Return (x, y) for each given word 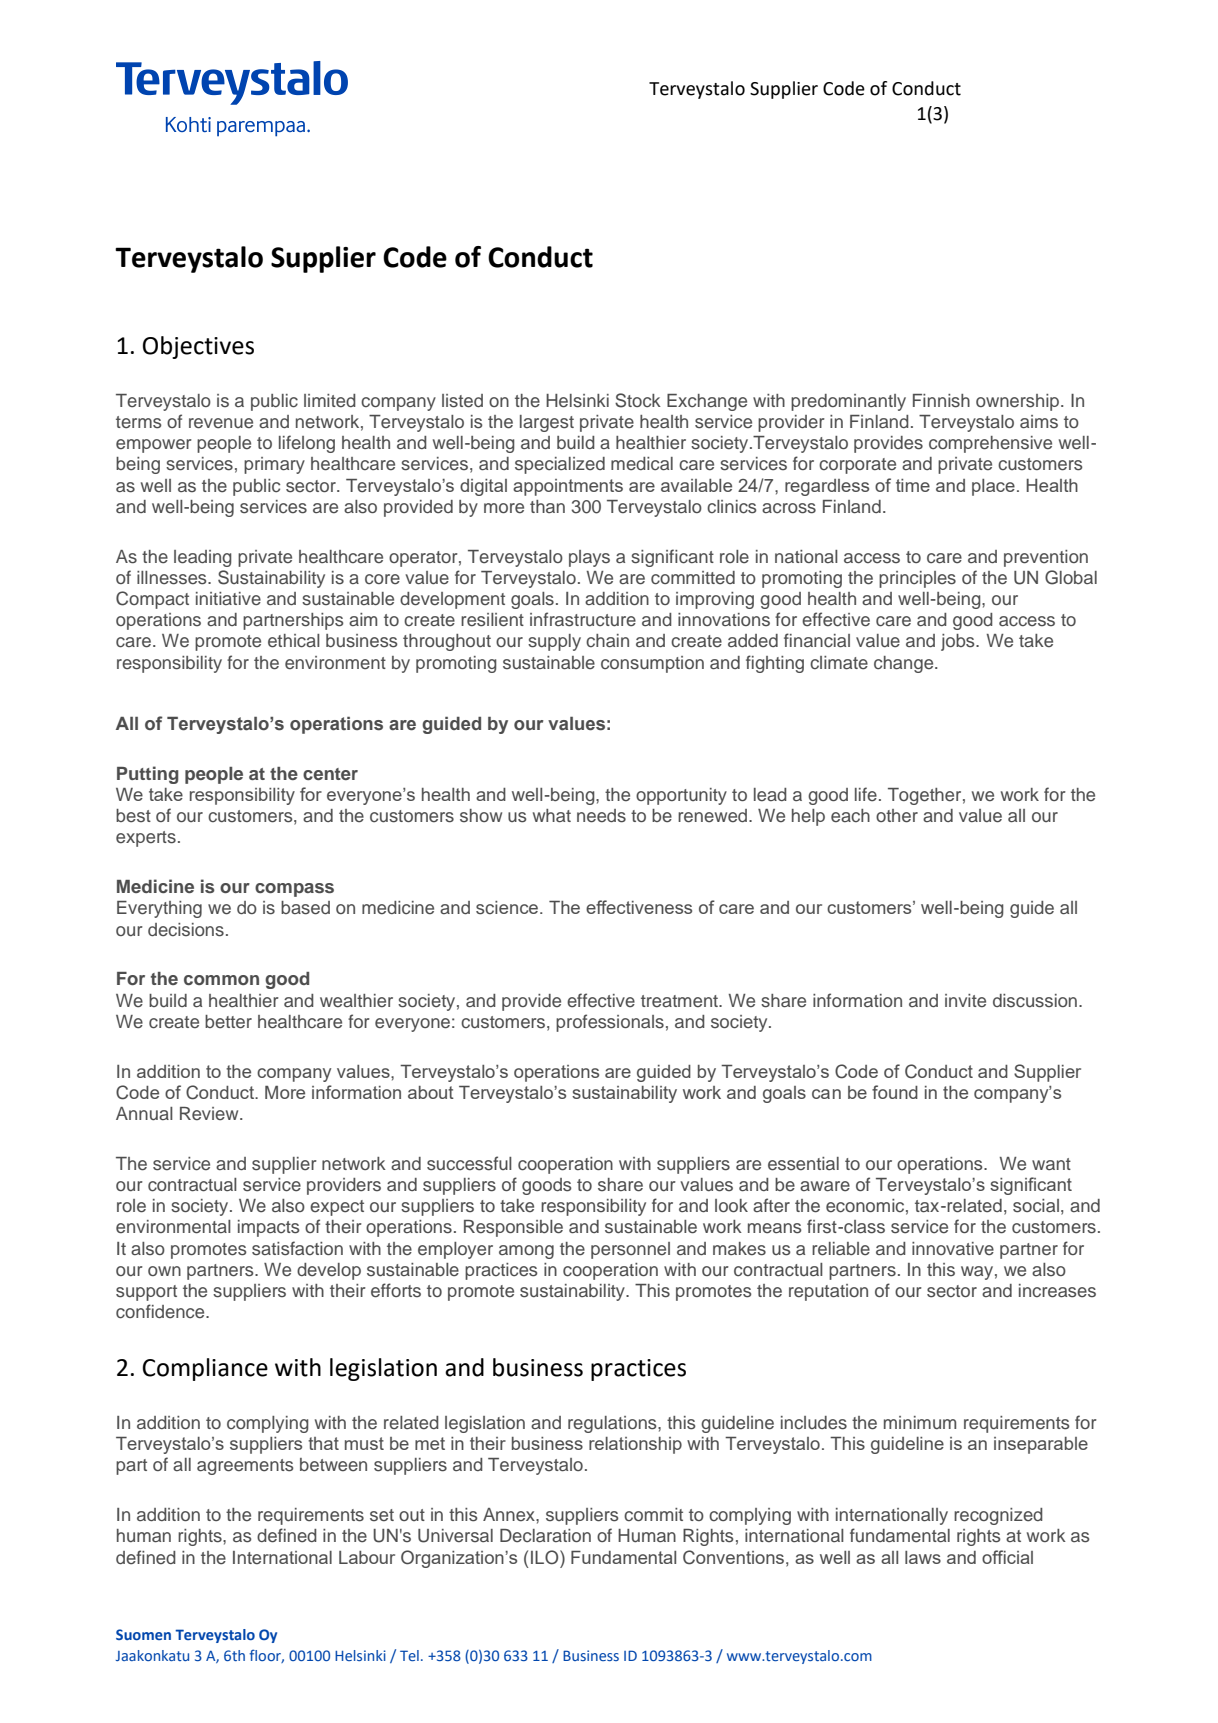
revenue (221, 423)
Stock (638, 400)
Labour (367, 1557)
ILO (546, 1557)
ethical (294, 641)
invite (965, 1001)
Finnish (941, 401)
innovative (953, 1249)
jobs (959, 642)
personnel (630, 1250)
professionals (610, 1023)
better (228, 1022)
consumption (652, 664)
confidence (161, 1311)
